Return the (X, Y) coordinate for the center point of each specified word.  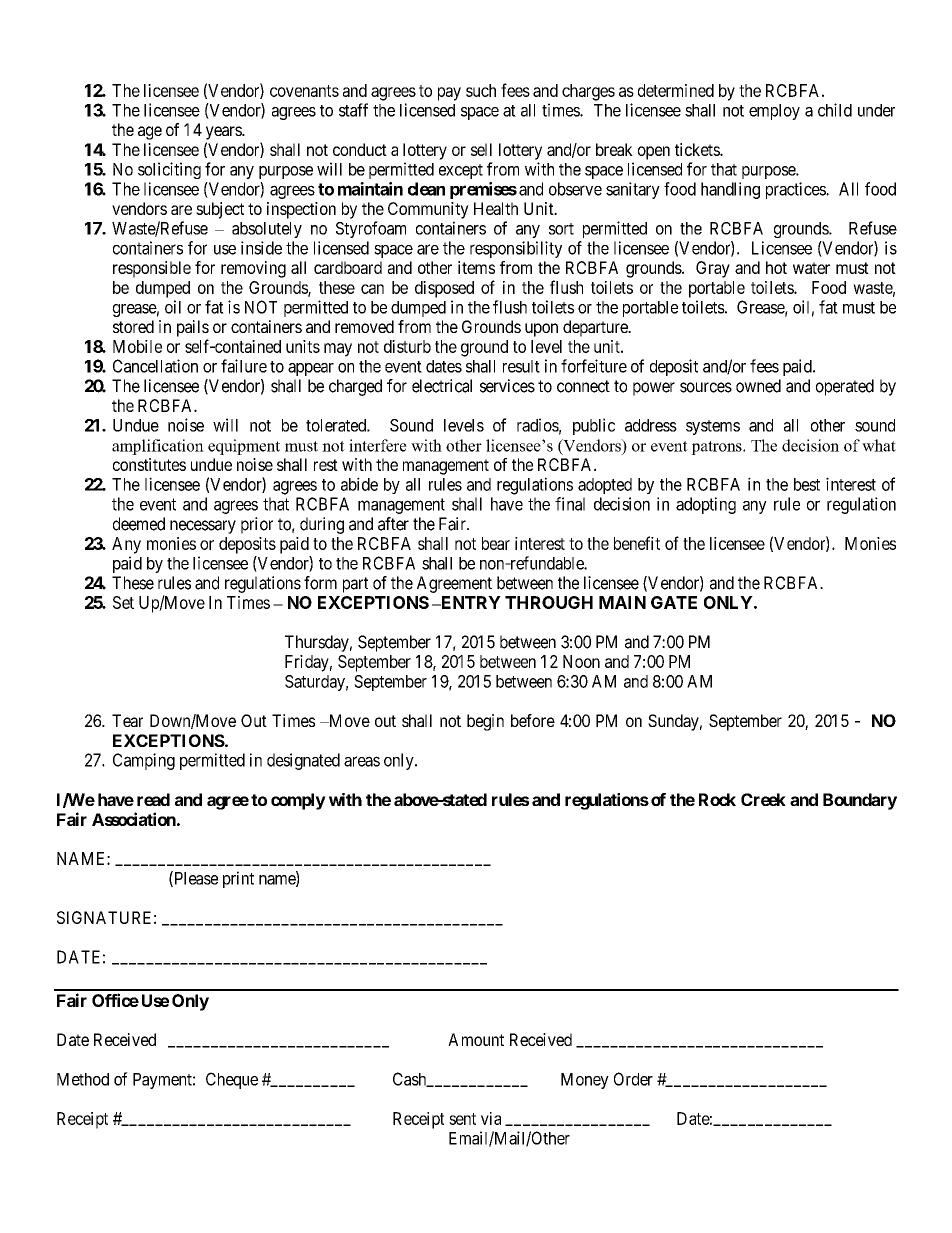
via (491, 1118)
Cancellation (155, 366)
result (521, 366)
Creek (763, 799)
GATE (674, 602)
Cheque (232, 1080)
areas (362, 761)
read (153, 799)
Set (123, 602)
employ (774, 112)
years (224, 133)
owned (758, 386)
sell (481, 149)
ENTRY (470, 602)
